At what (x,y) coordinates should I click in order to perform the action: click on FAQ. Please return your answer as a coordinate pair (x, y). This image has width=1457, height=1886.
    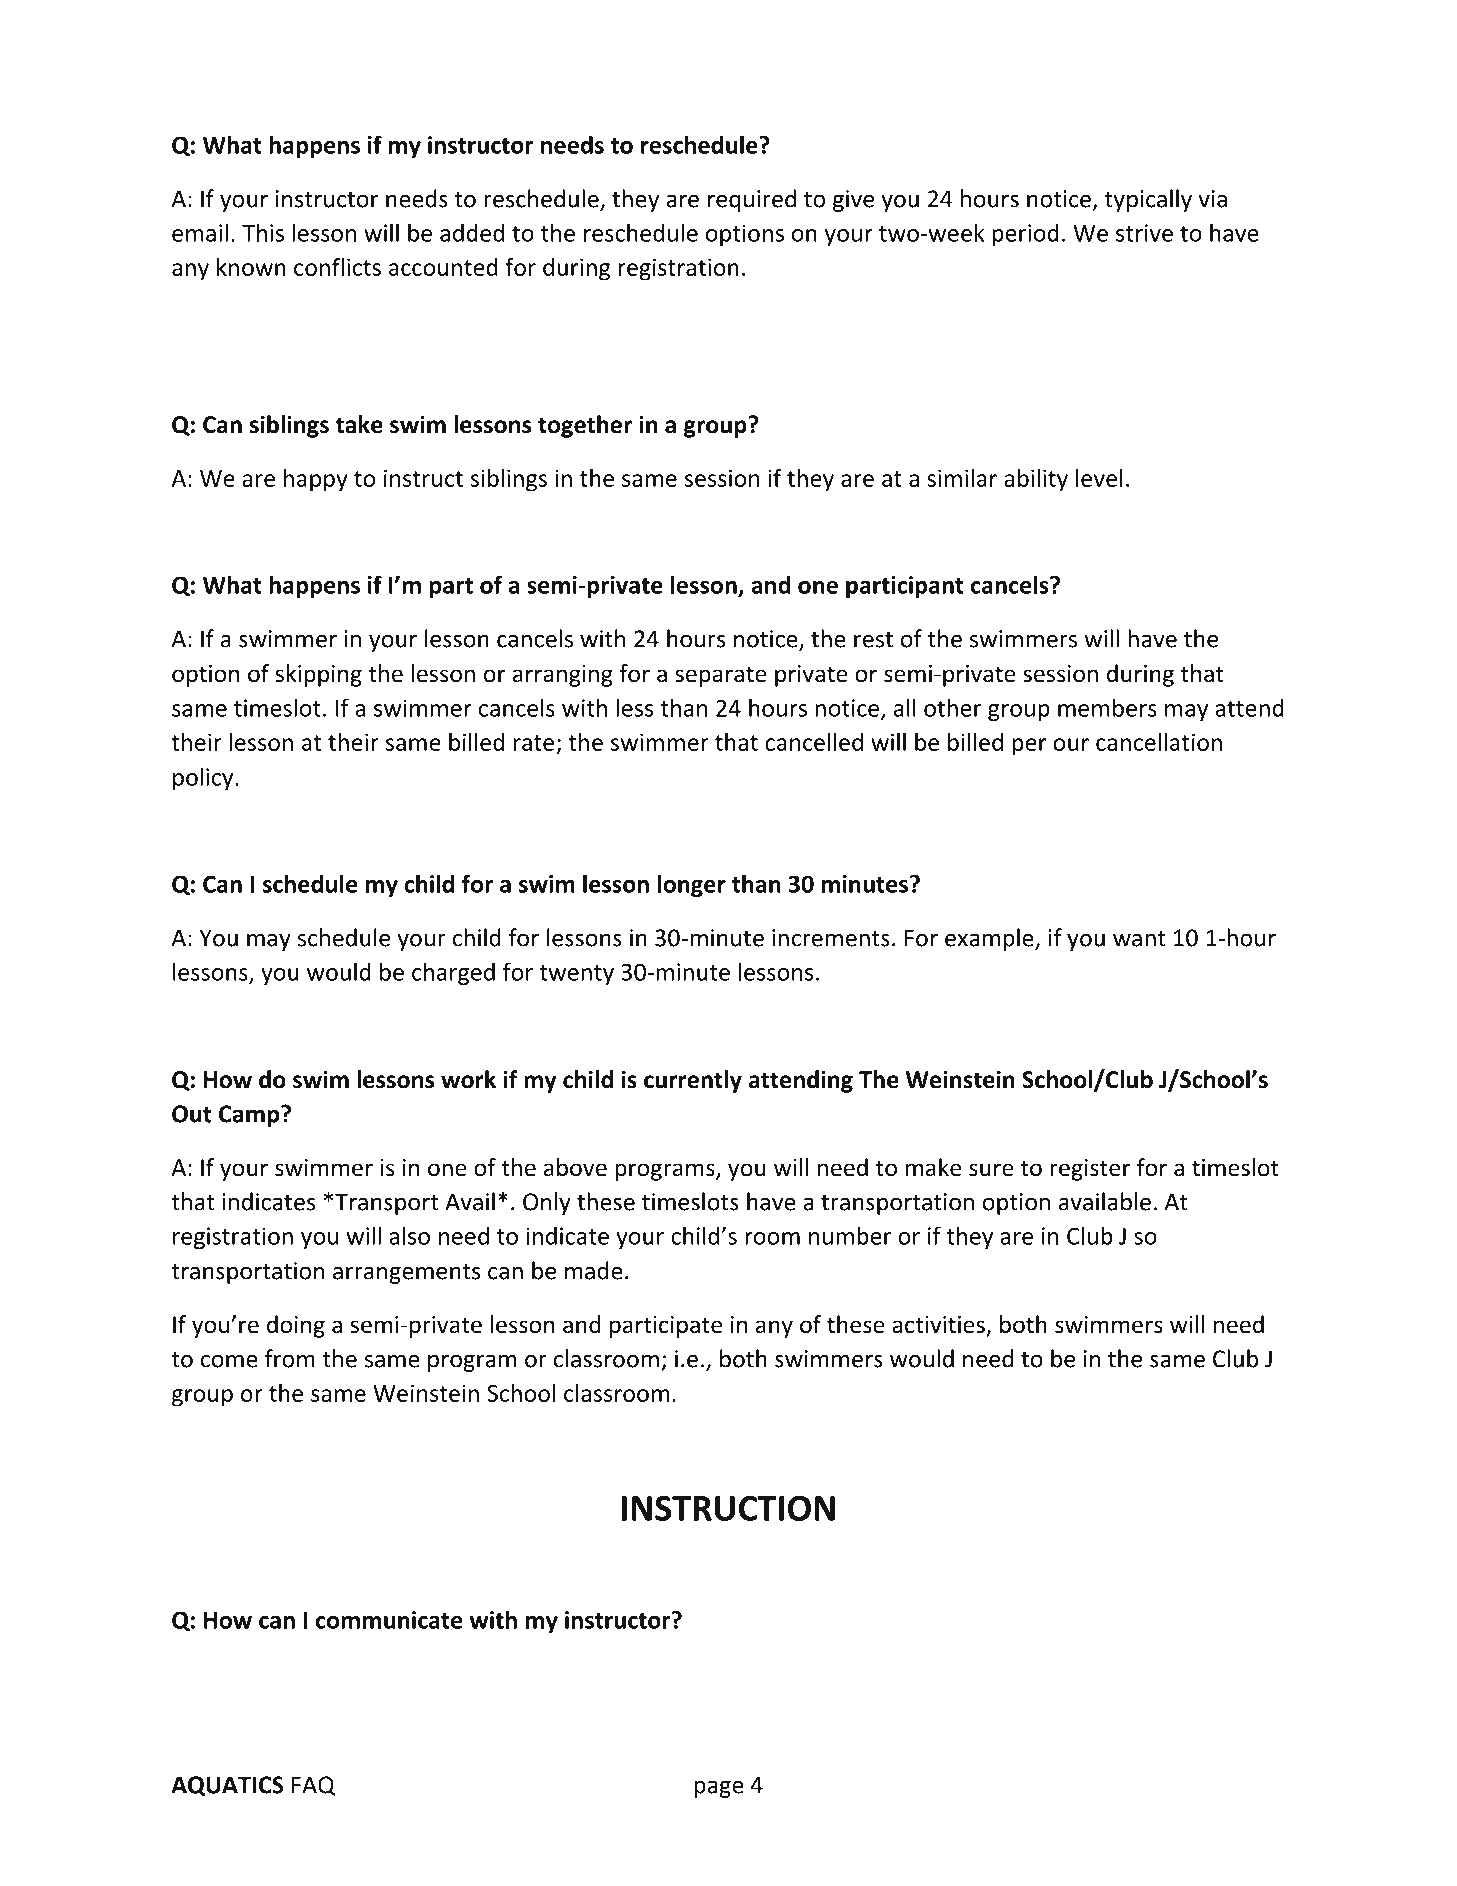
    Looking at the image, I should click on (314, 1786).
